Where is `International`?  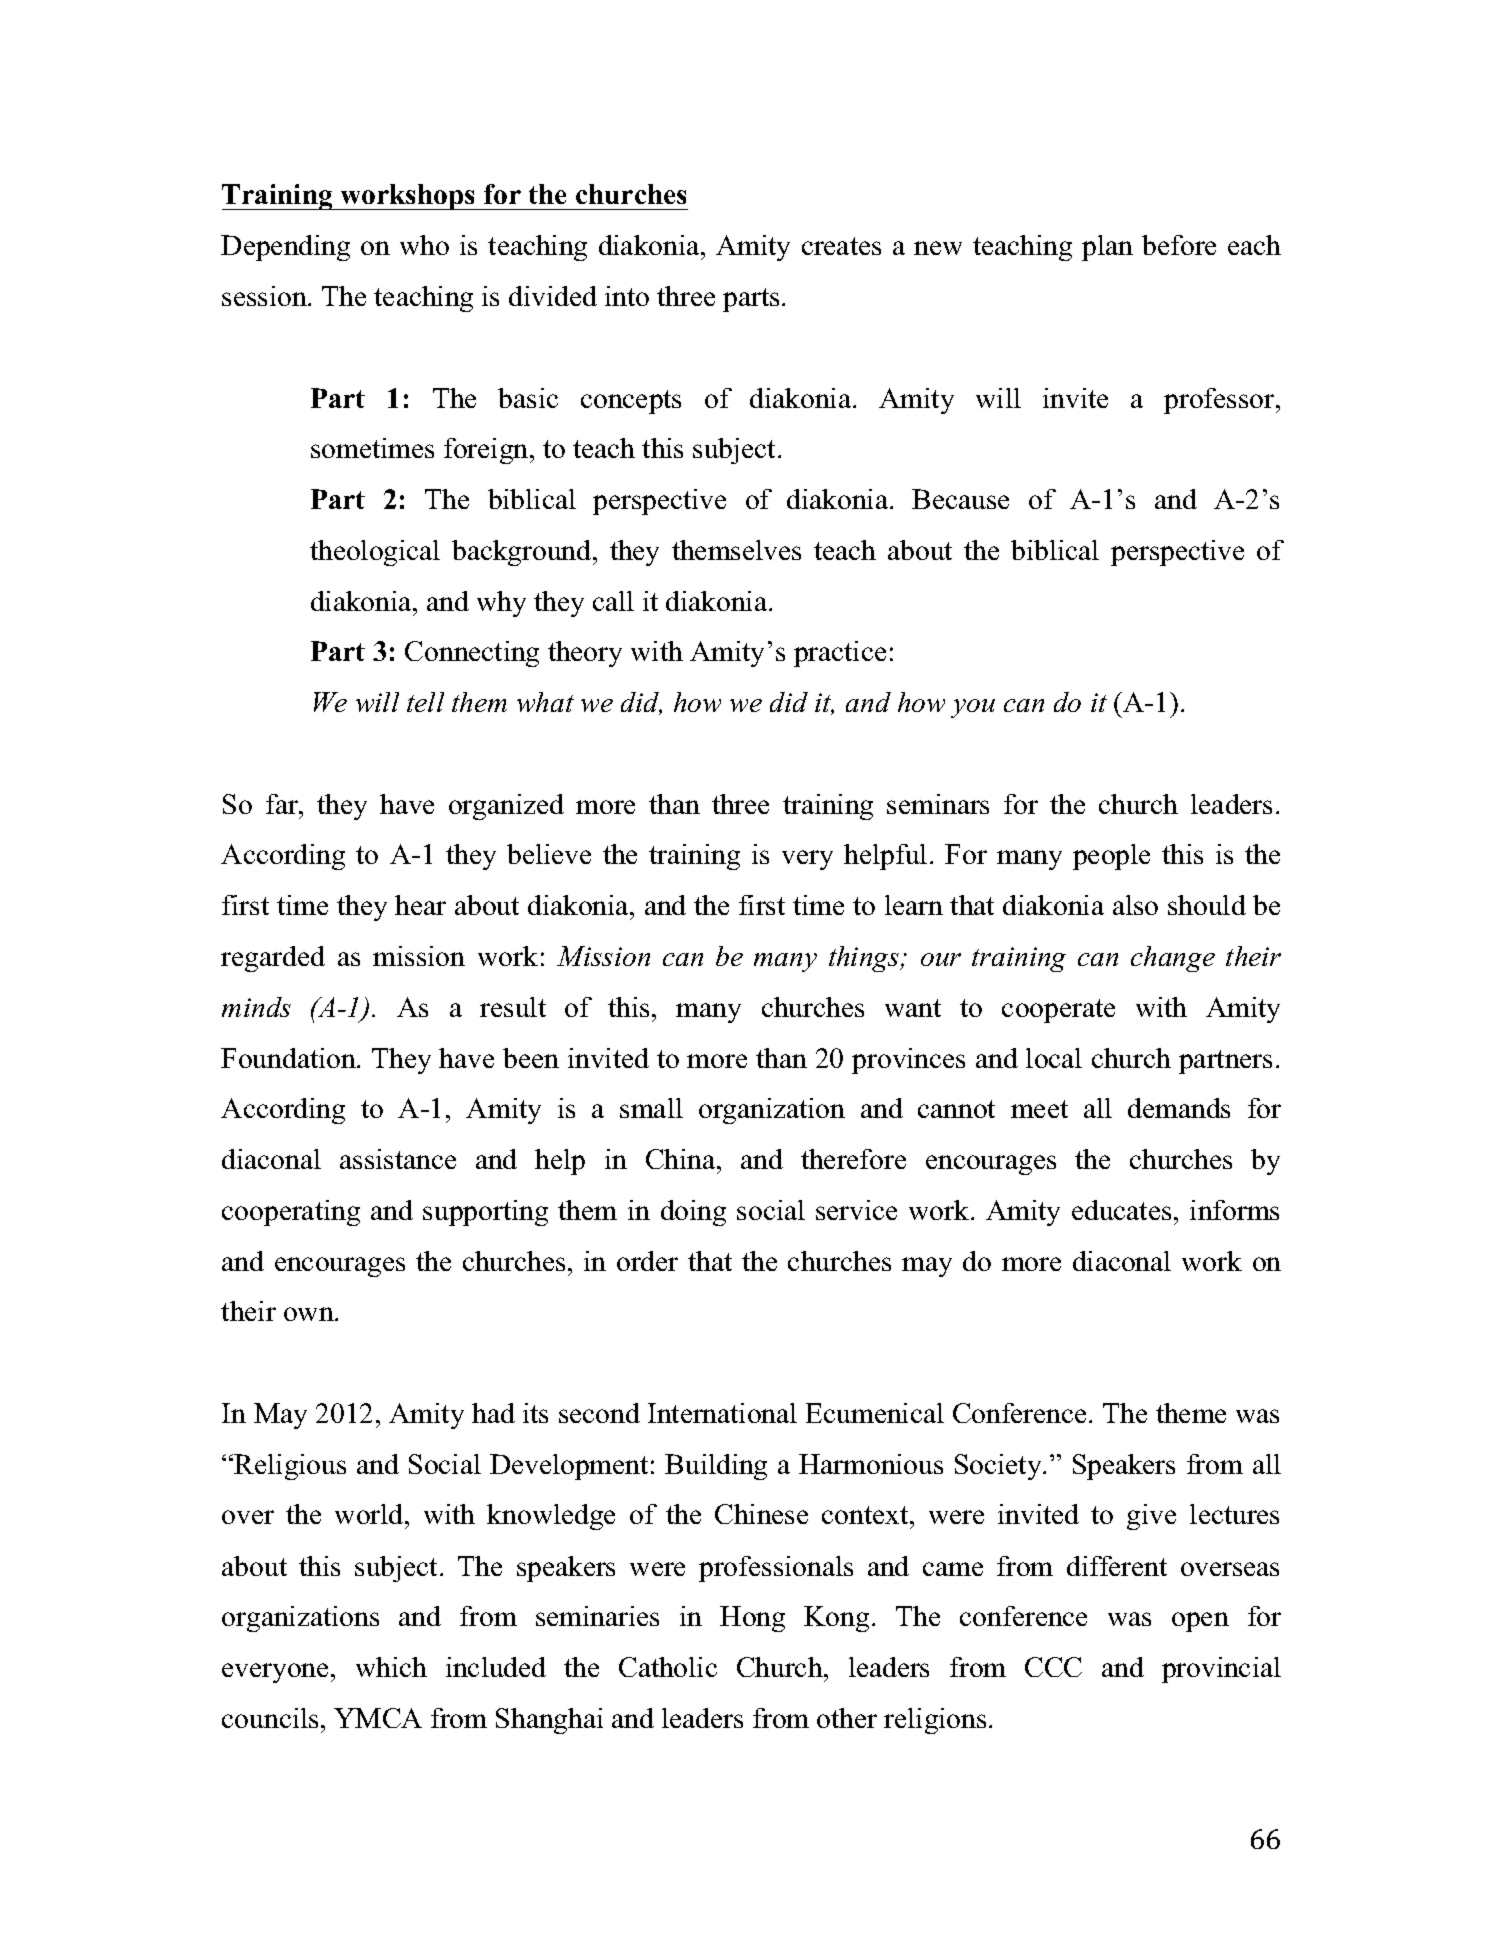 International is located at coordinates (722, 1413).
